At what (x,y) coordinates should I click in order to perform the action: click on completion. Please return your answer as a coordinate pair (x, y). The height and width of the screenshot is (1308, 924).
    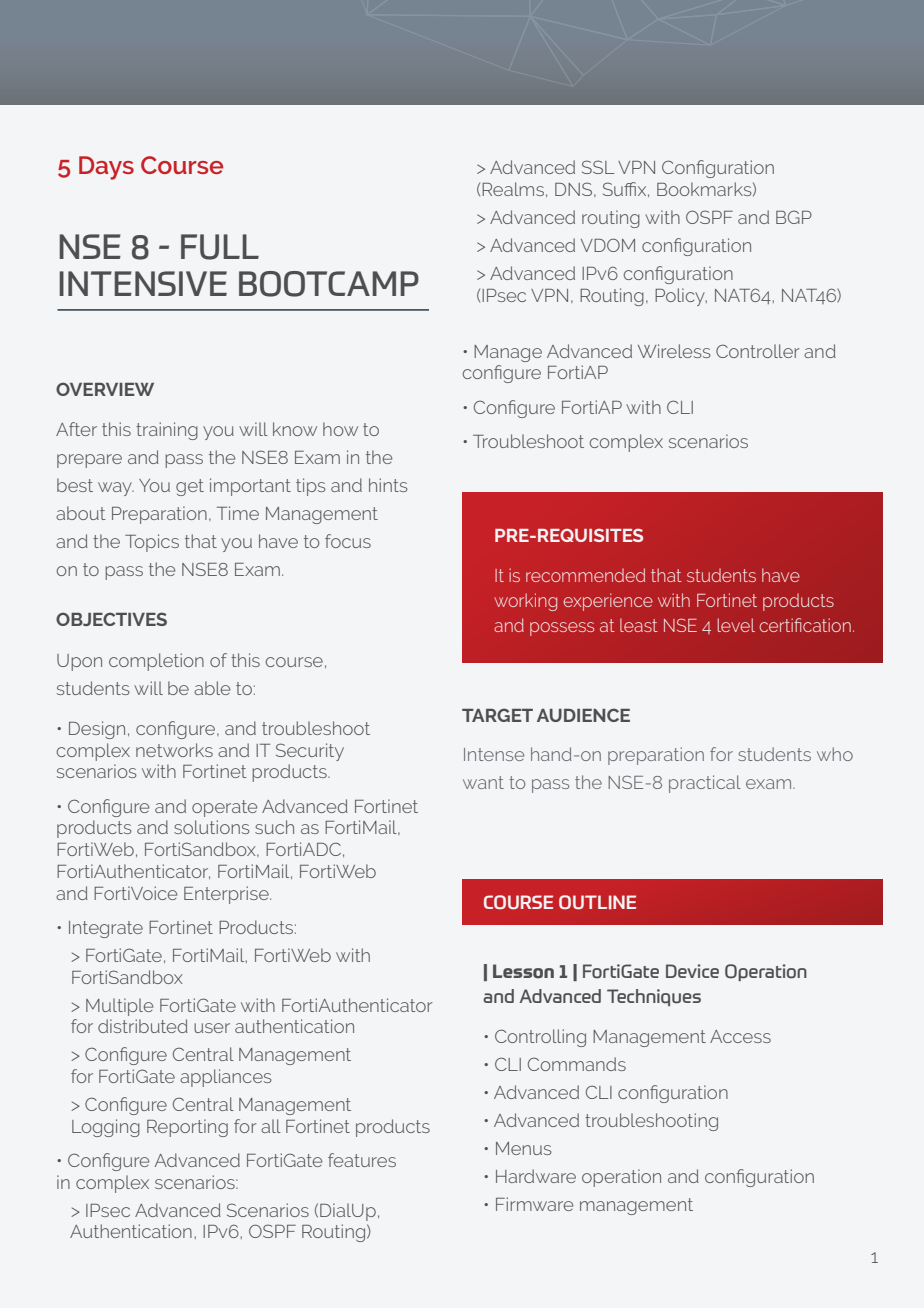
    Looking at the image, I should click on (156, 662).
